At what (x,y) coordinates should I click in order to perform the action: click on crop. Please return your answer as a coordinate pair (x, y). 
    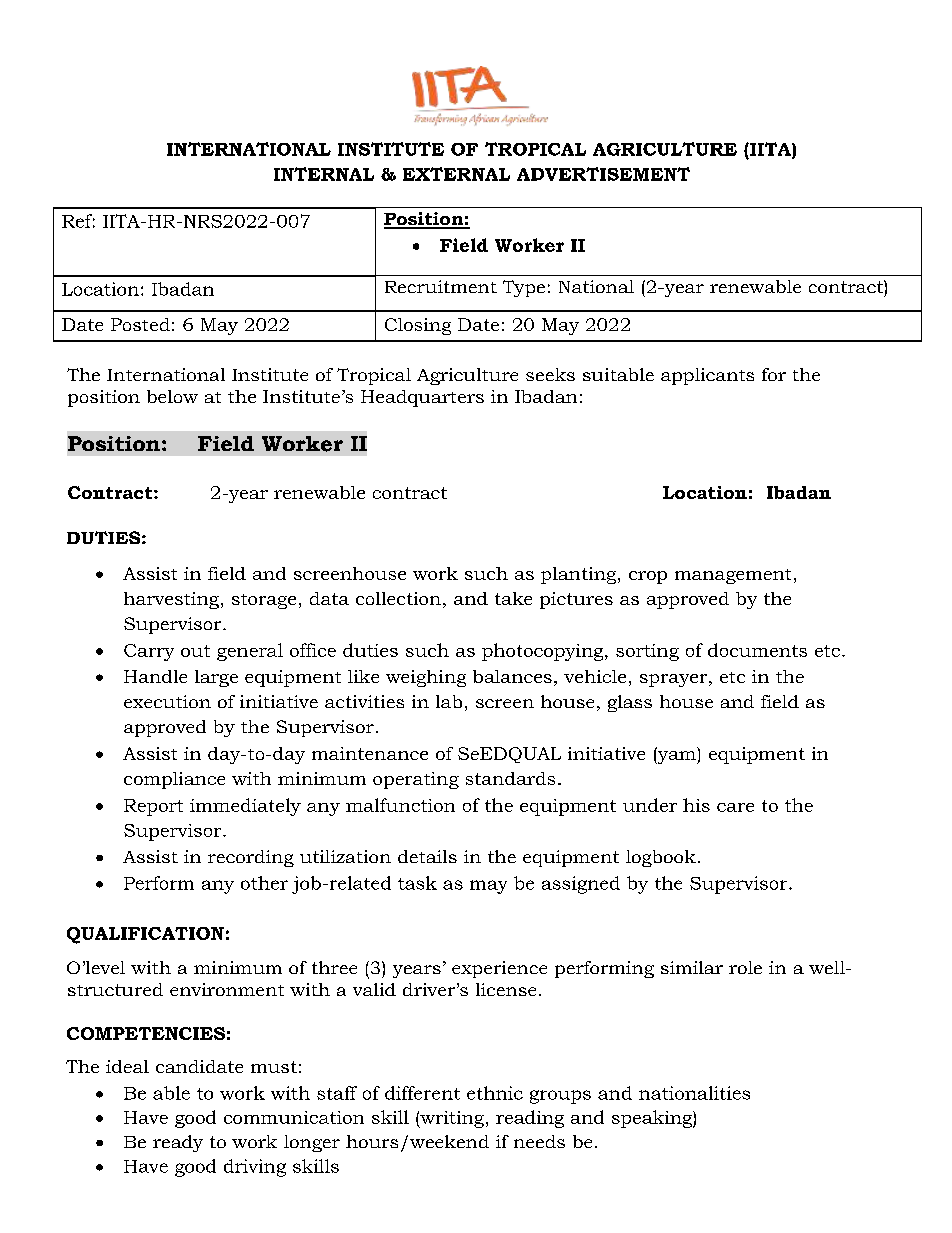
    Looking at the image, I should click on (648, 577).
